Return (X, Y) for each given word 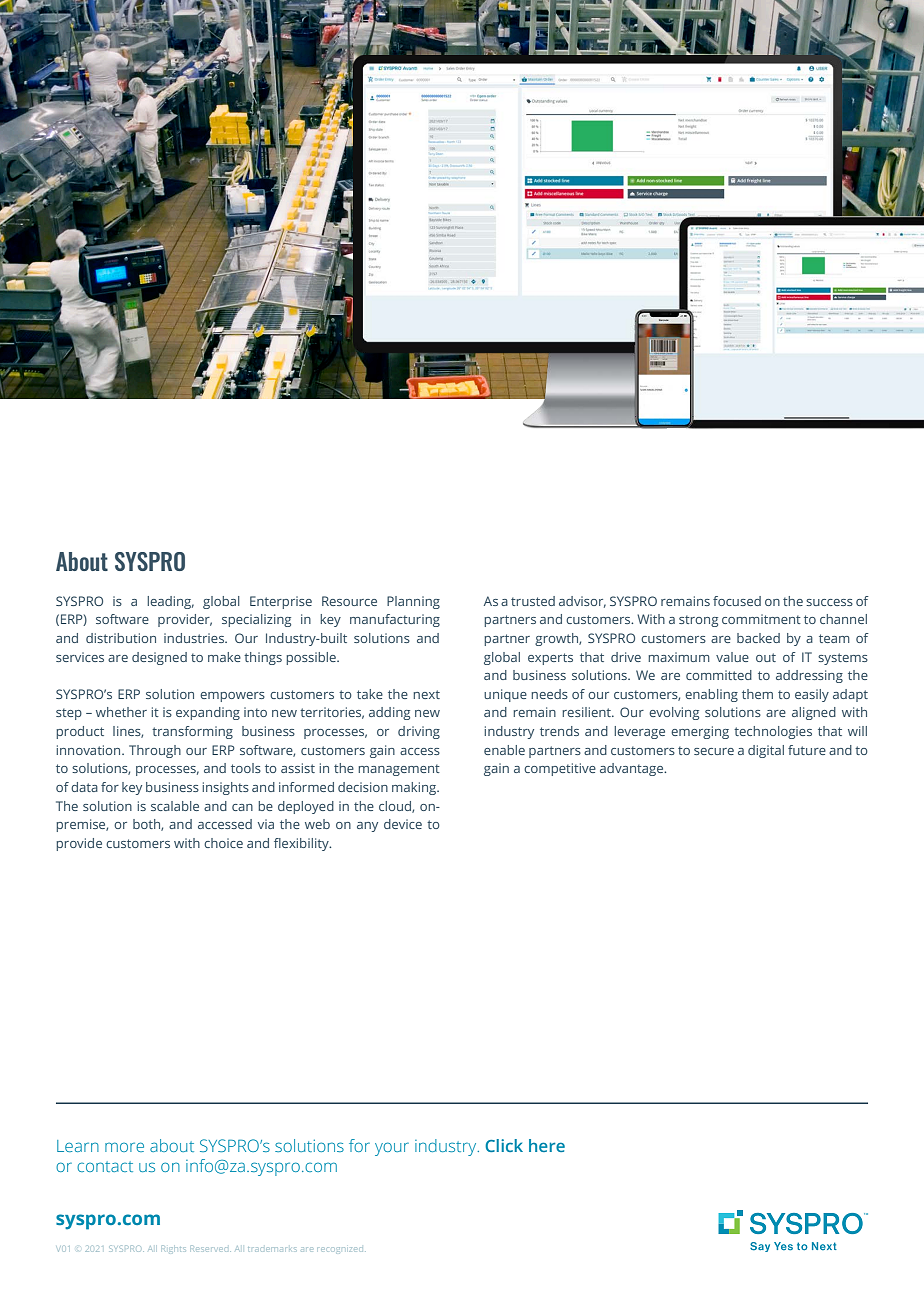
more (124, 1147)
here (547, 1145)
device (403, 824)
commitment (761, 619)
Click (504, 1145)
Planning (413, 602)
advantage (633, 769)
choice (223, 843)
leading (170, 602)
